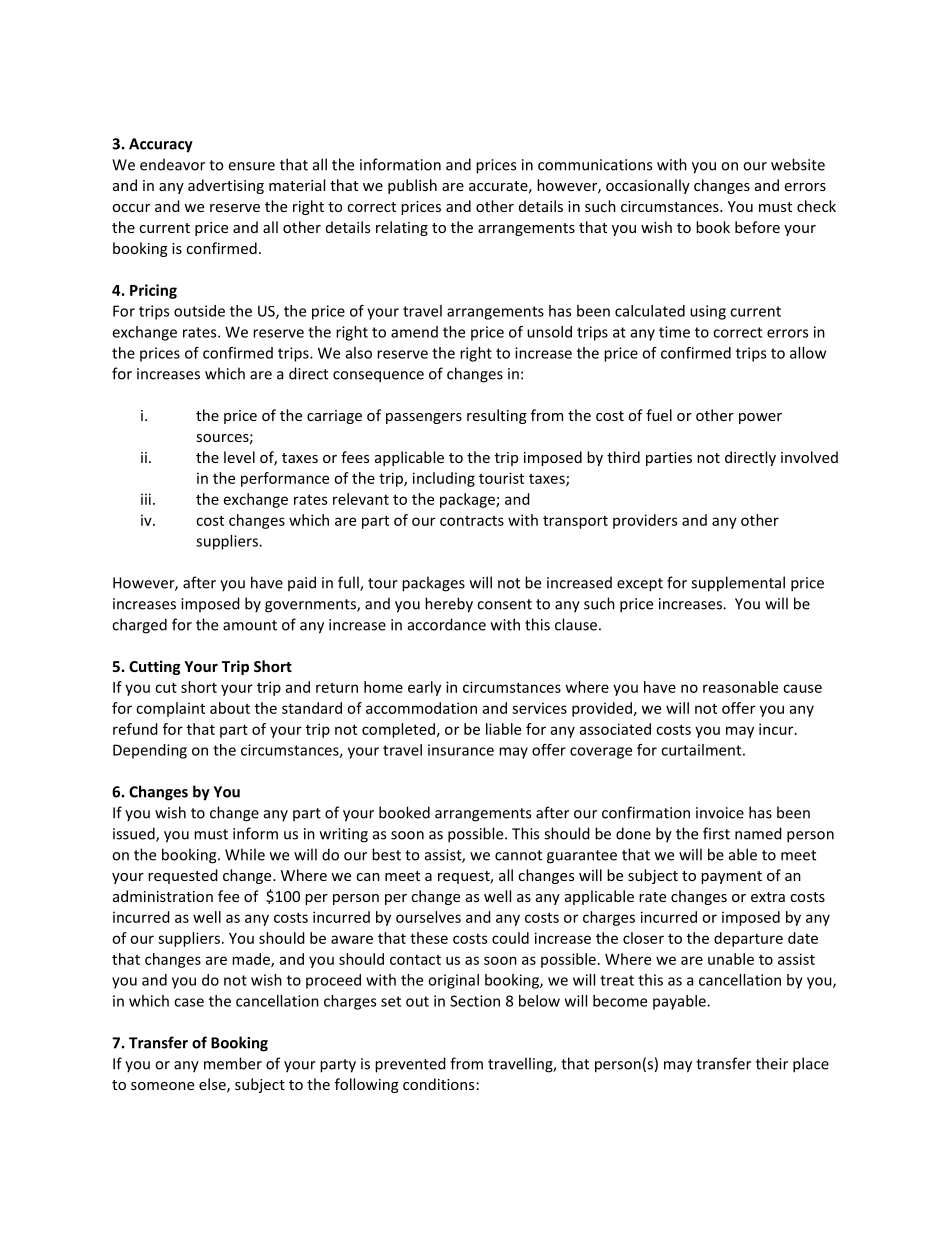  What do you see at coordinates (798, 164) in the page?
I see `website` at bounding box center [798, 164].
